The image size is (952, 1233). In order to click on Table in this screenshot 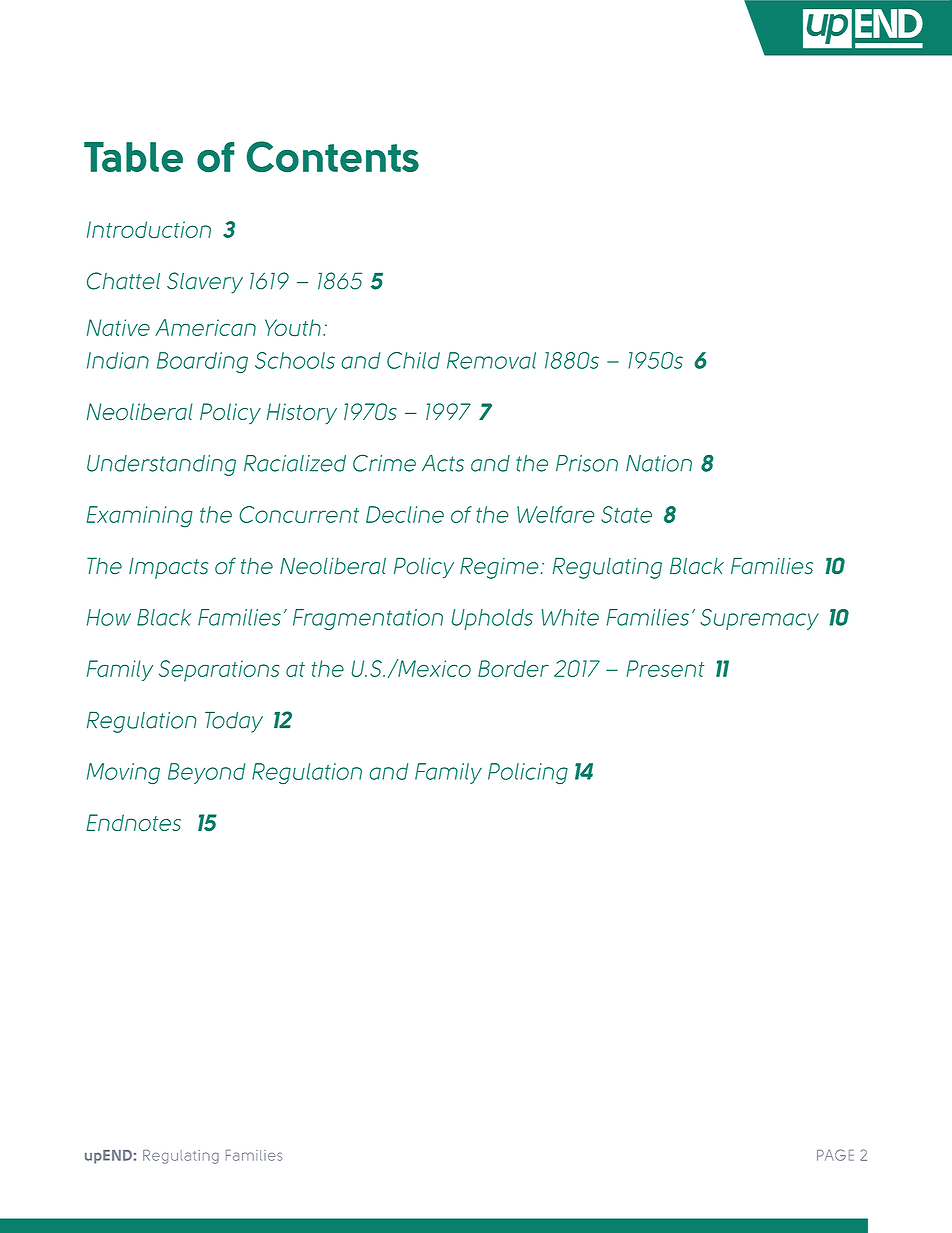, I will do `click(133, 157)`.
